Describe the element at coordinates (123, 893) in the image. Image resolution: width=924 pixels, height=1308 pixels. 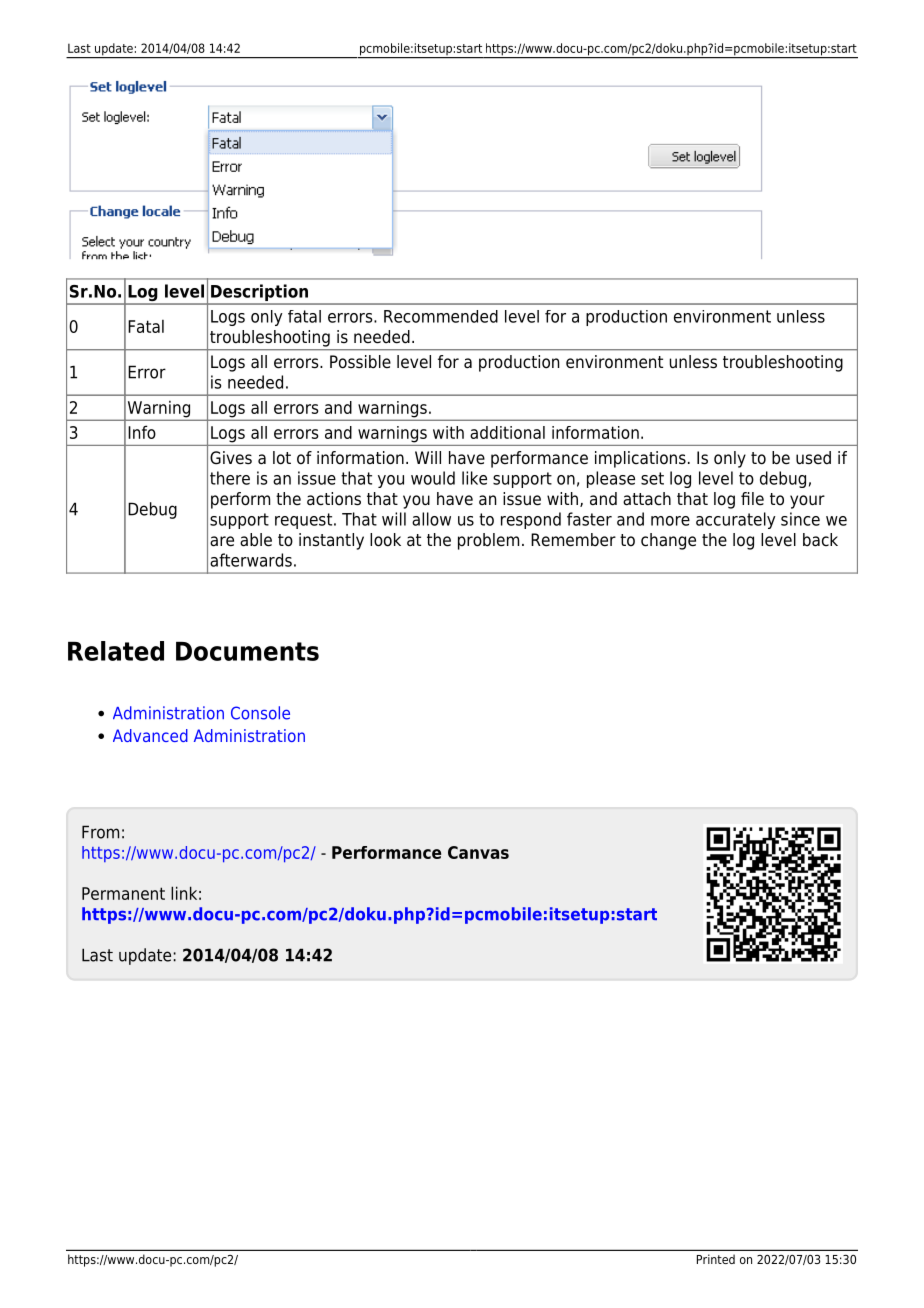
I see `Permanent` at that location.
